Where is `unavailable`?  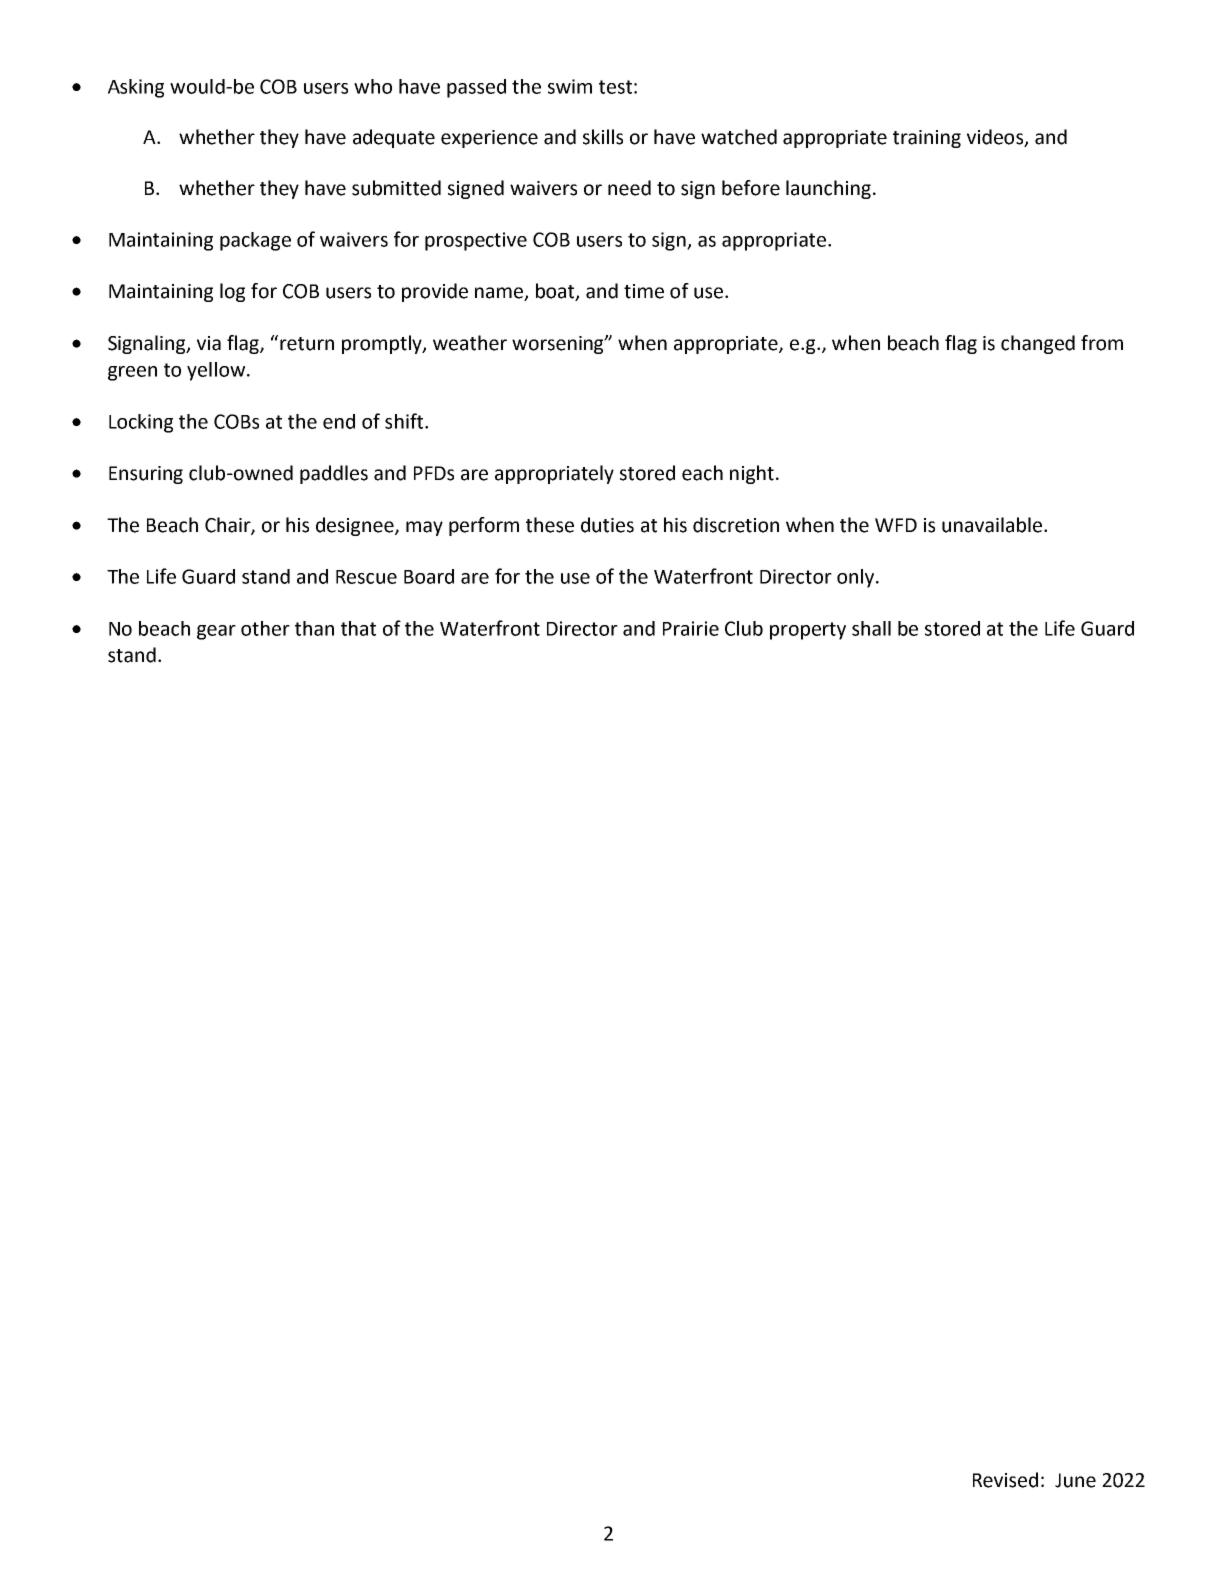
unavailable is located at coordinates (992, 525).
